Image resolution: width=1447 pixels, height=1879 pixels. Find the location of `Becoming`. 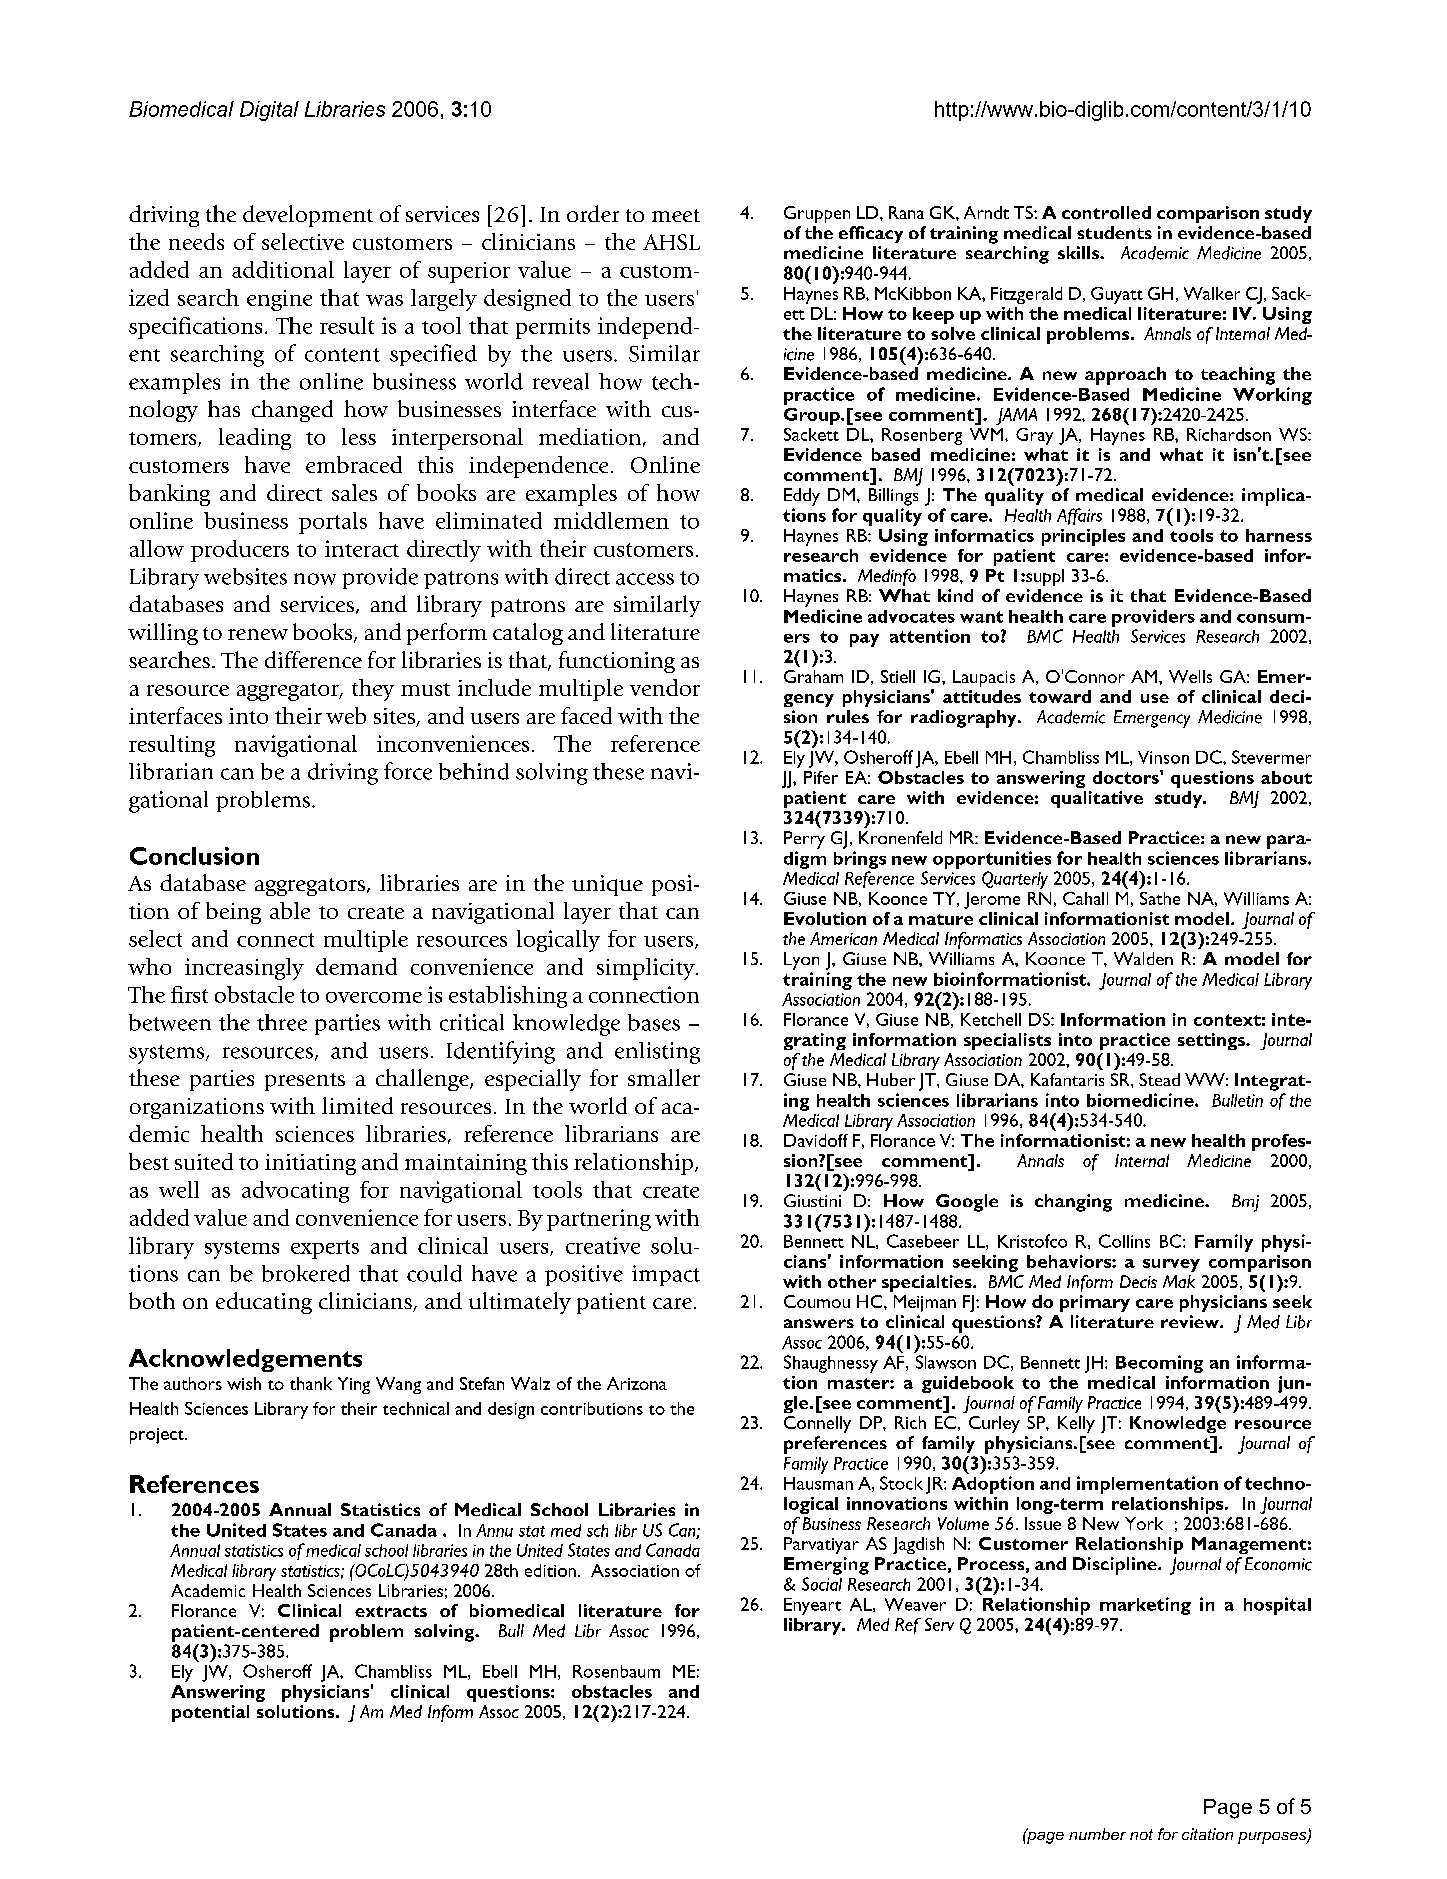

Becoming is located at coordinates (1159, 1364).
